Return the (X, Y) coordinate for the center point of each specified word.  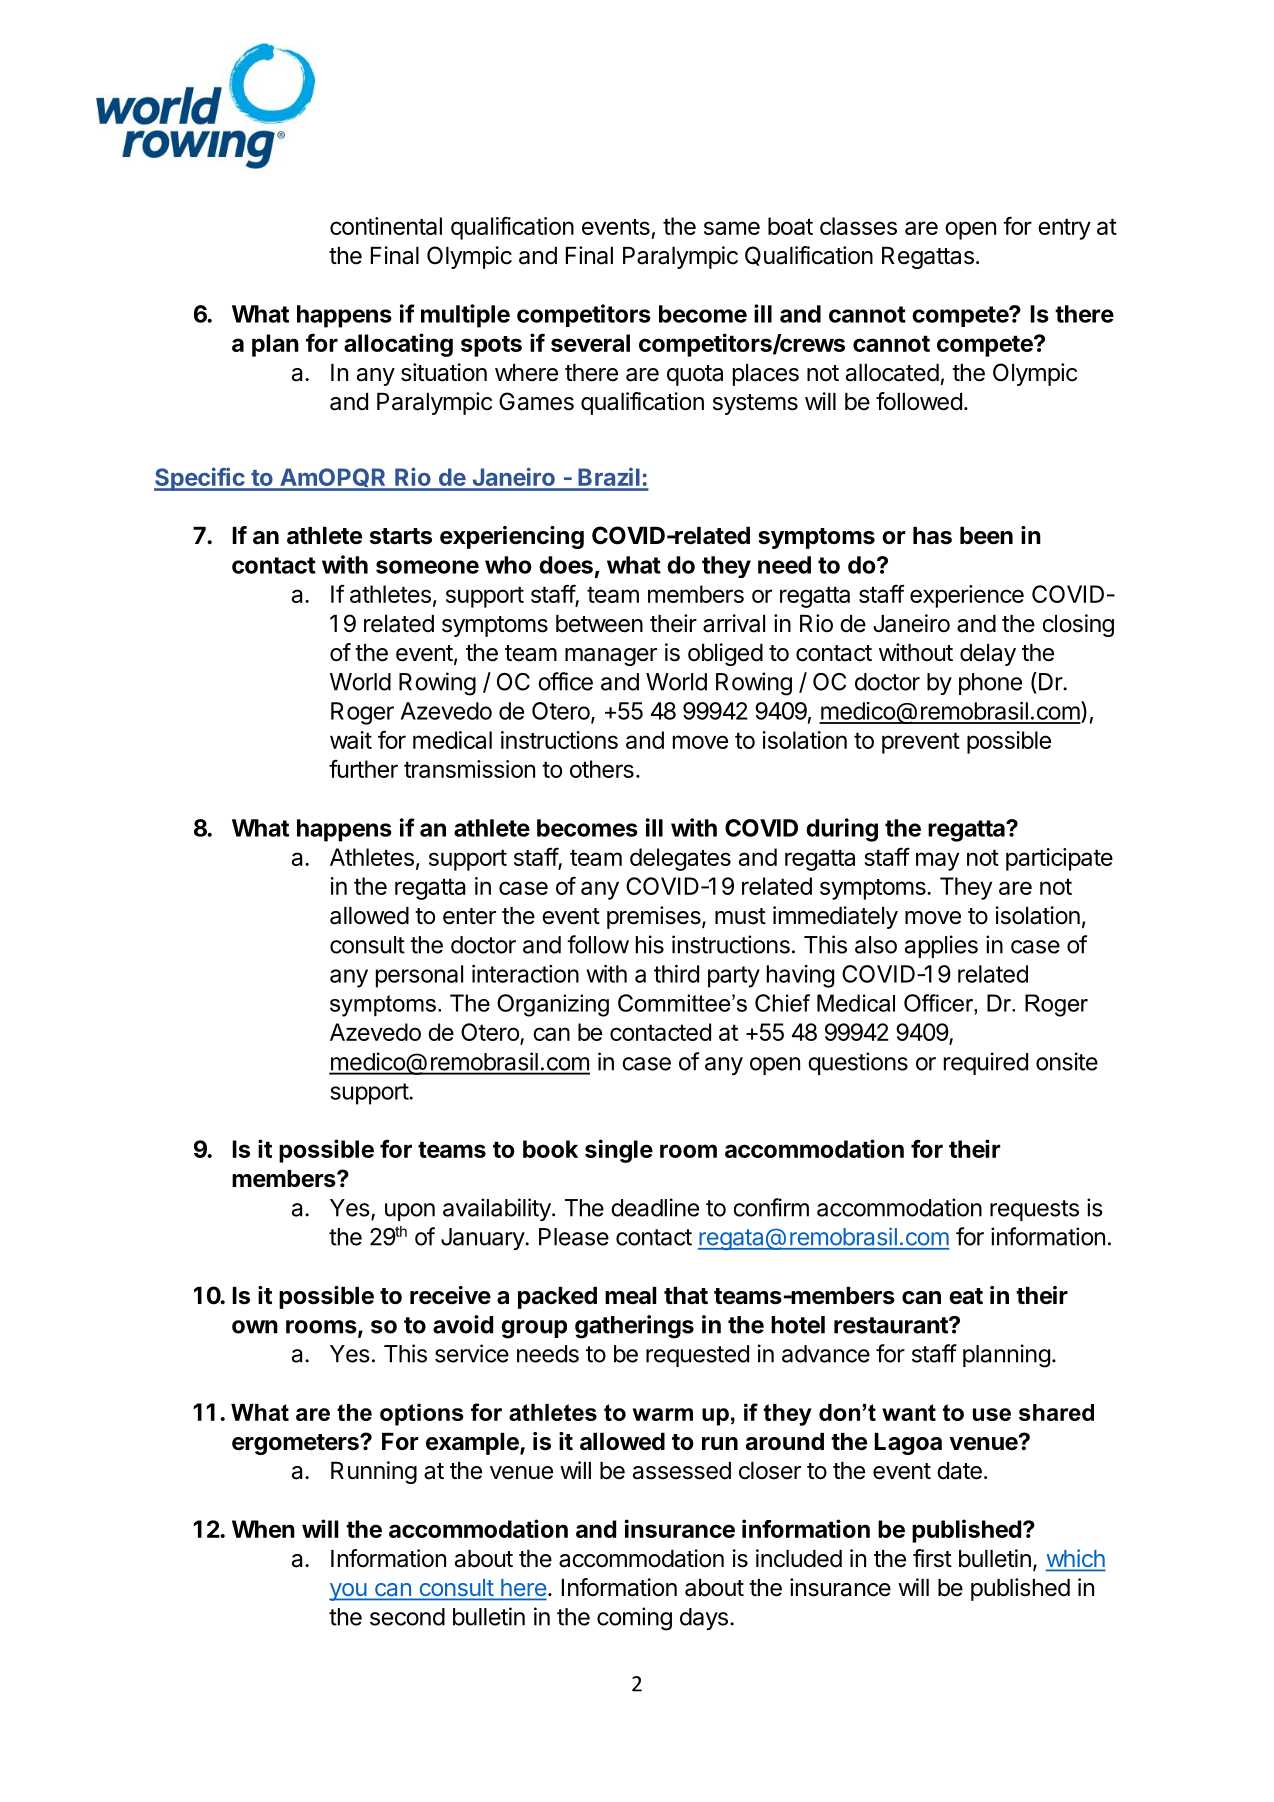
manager (611, 657)
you (348, 1592)
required (986, 1063)
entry (1064, 229)
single (619, 1151)
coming (634, 1619)
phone (990, 684)
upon (410, 1212)
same (732, 228)
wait (351, 740)
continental (386, 226)
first (932, 1558)
